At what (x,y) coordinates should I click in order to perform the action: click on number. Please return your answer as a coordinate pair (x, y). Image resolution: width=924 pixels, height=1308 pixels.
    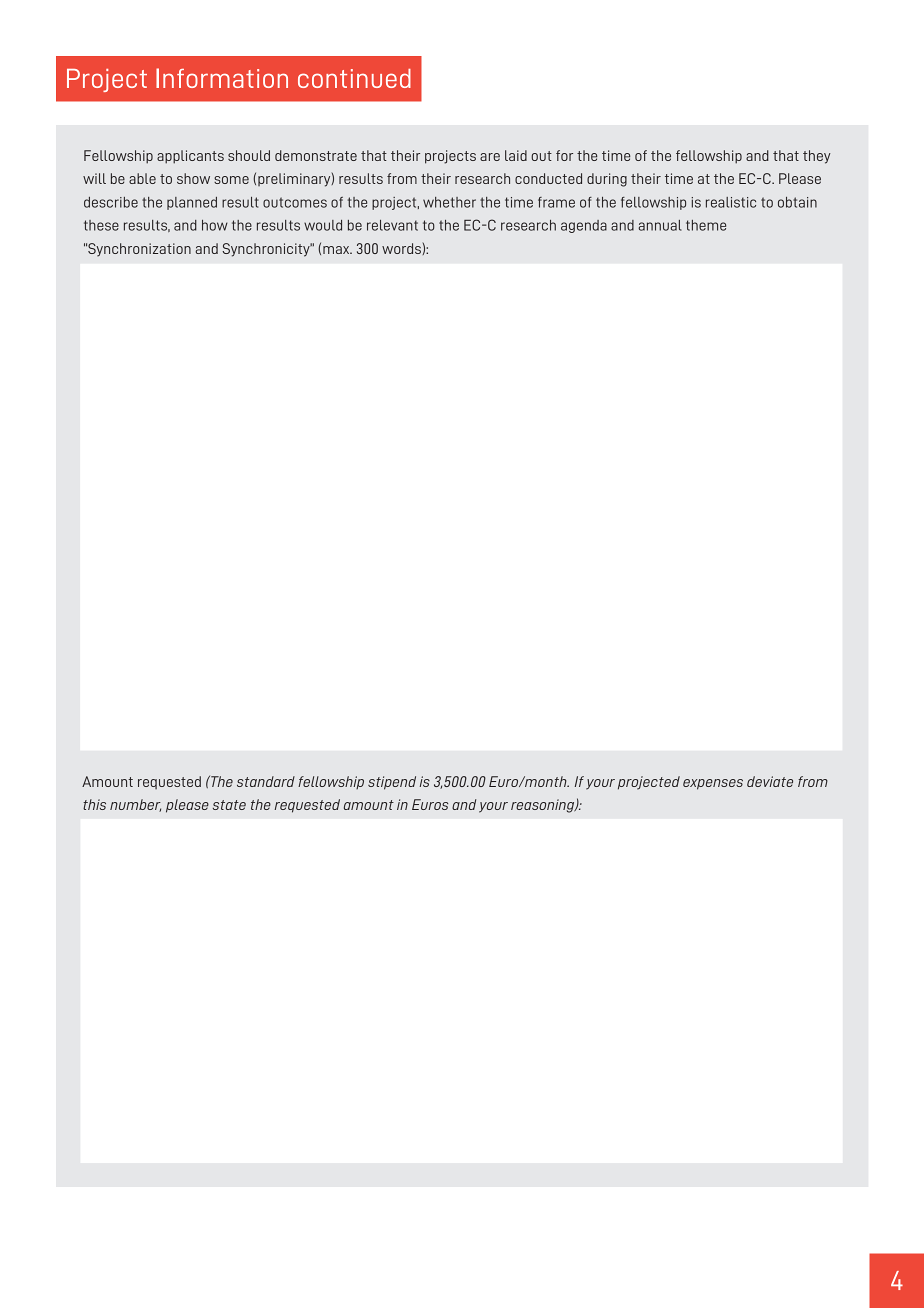
    Looking at the image, I should click on (135, 805).
